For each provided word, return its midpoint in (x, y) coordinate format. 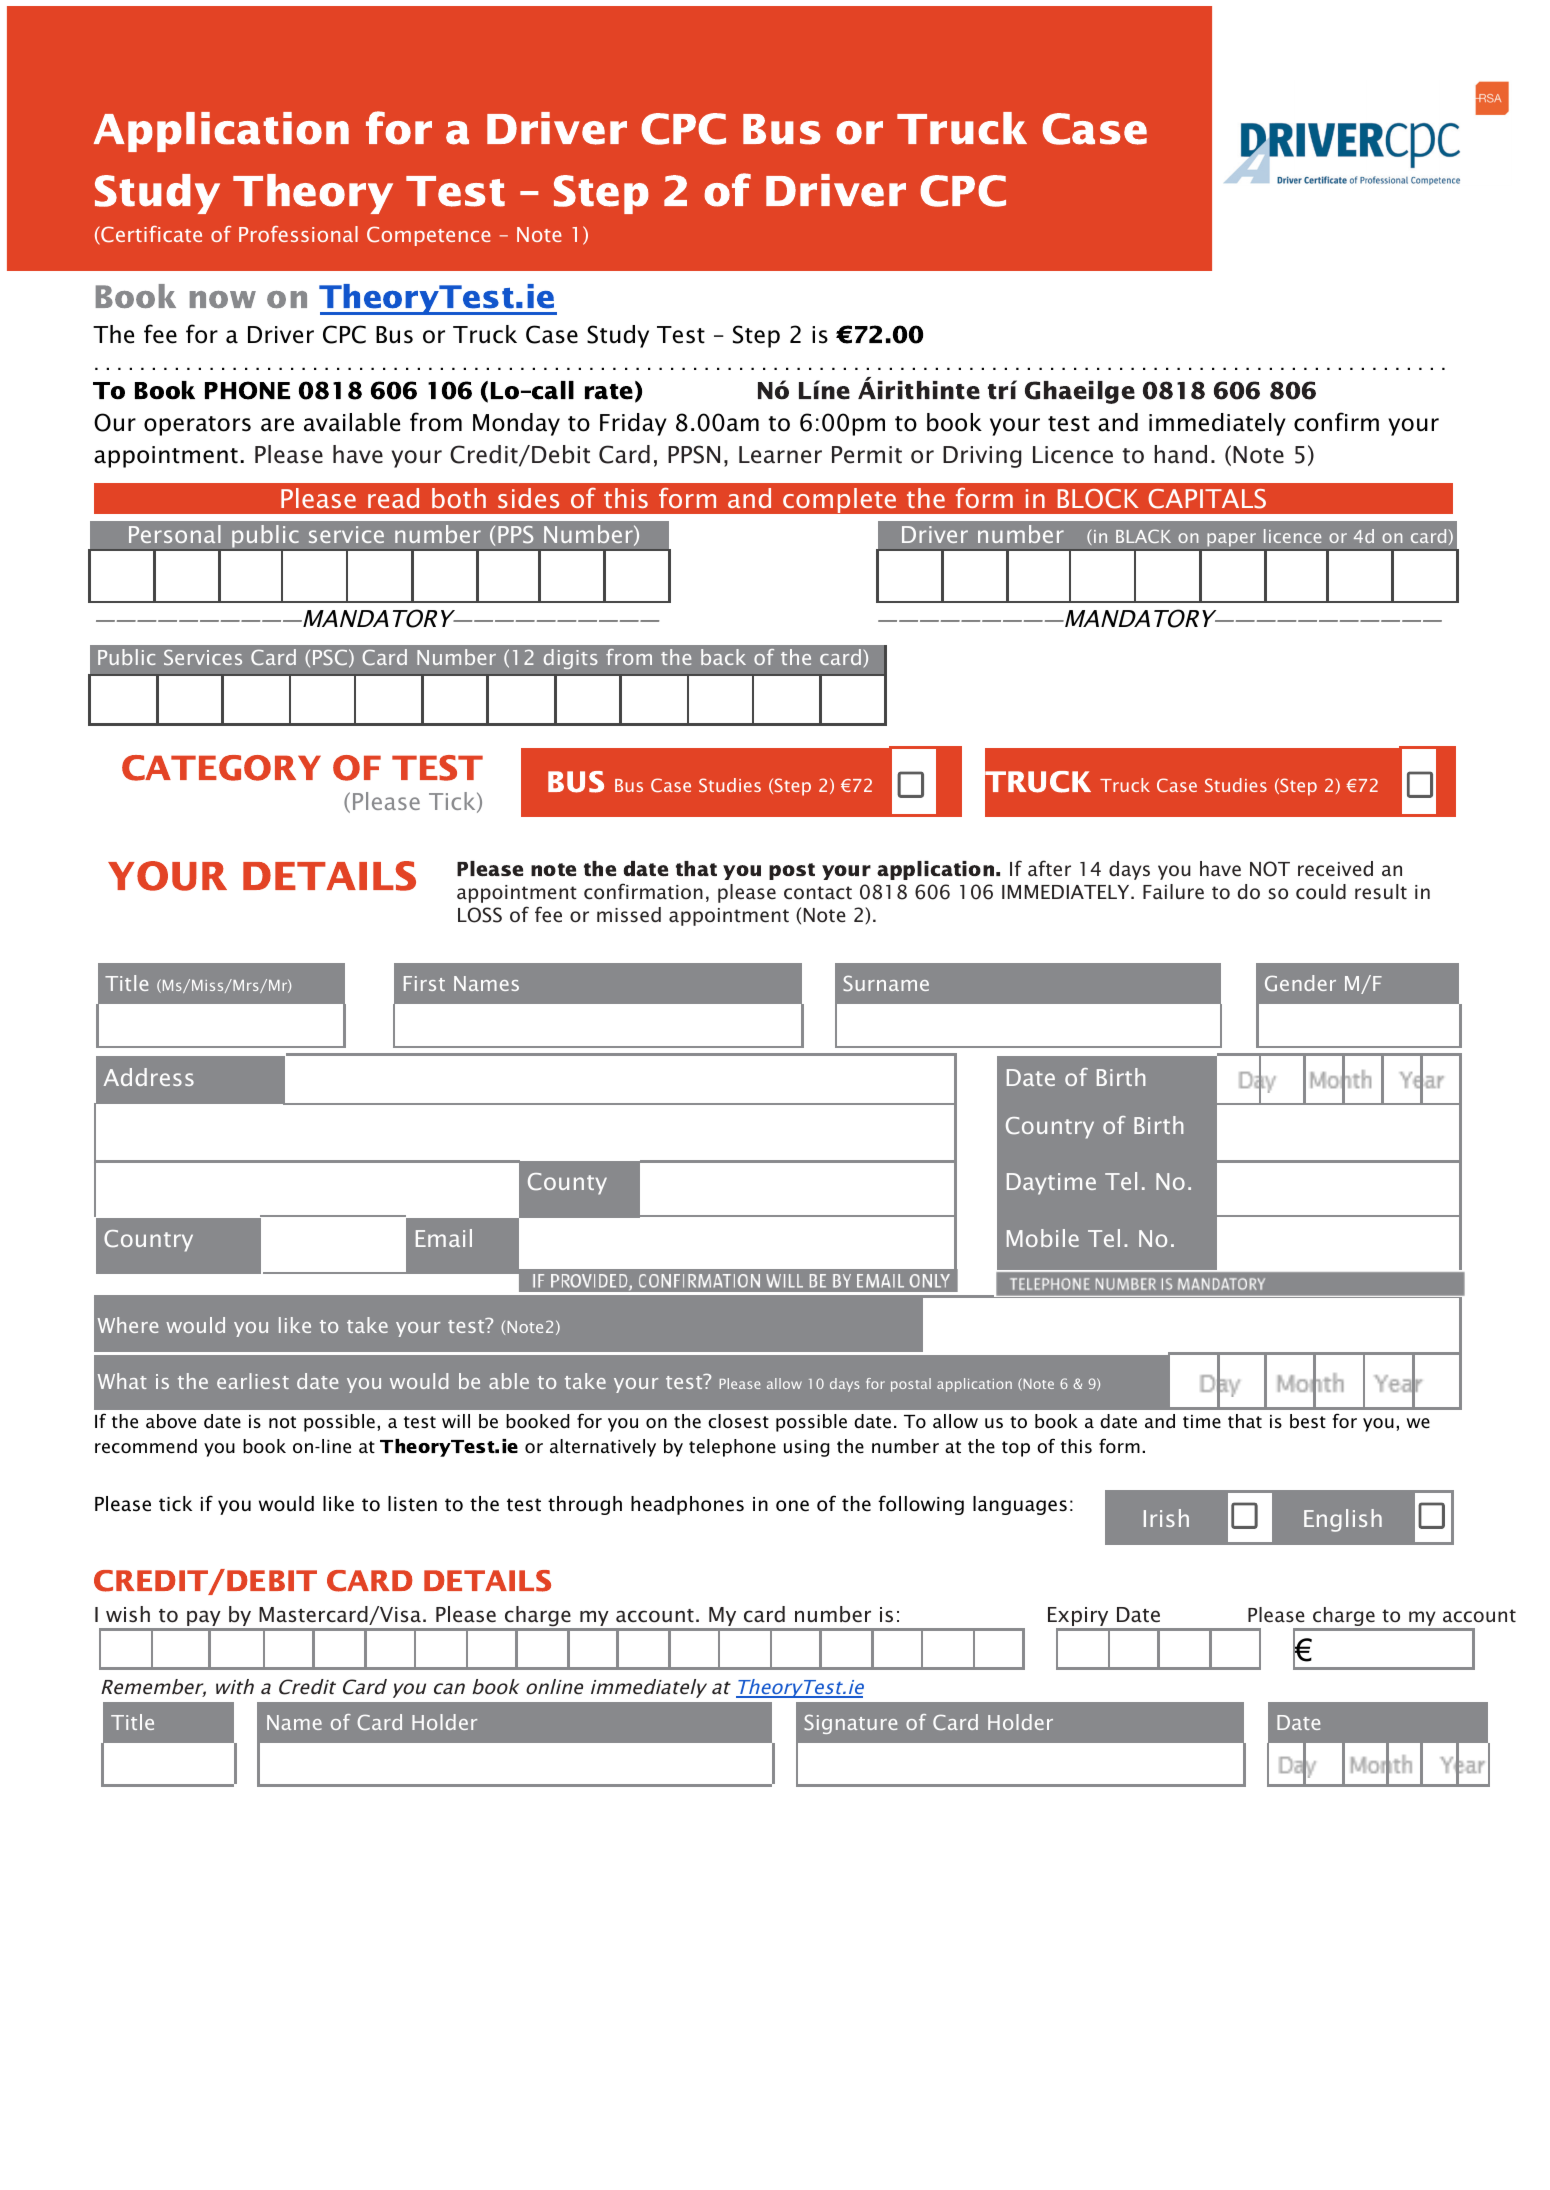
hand (1180, 454)
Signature (850, 1724)
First (424, 983)
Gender (1300, 983)
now (223, 299)
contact (818, 893)
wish (128, 1614)
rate (609, 392)
